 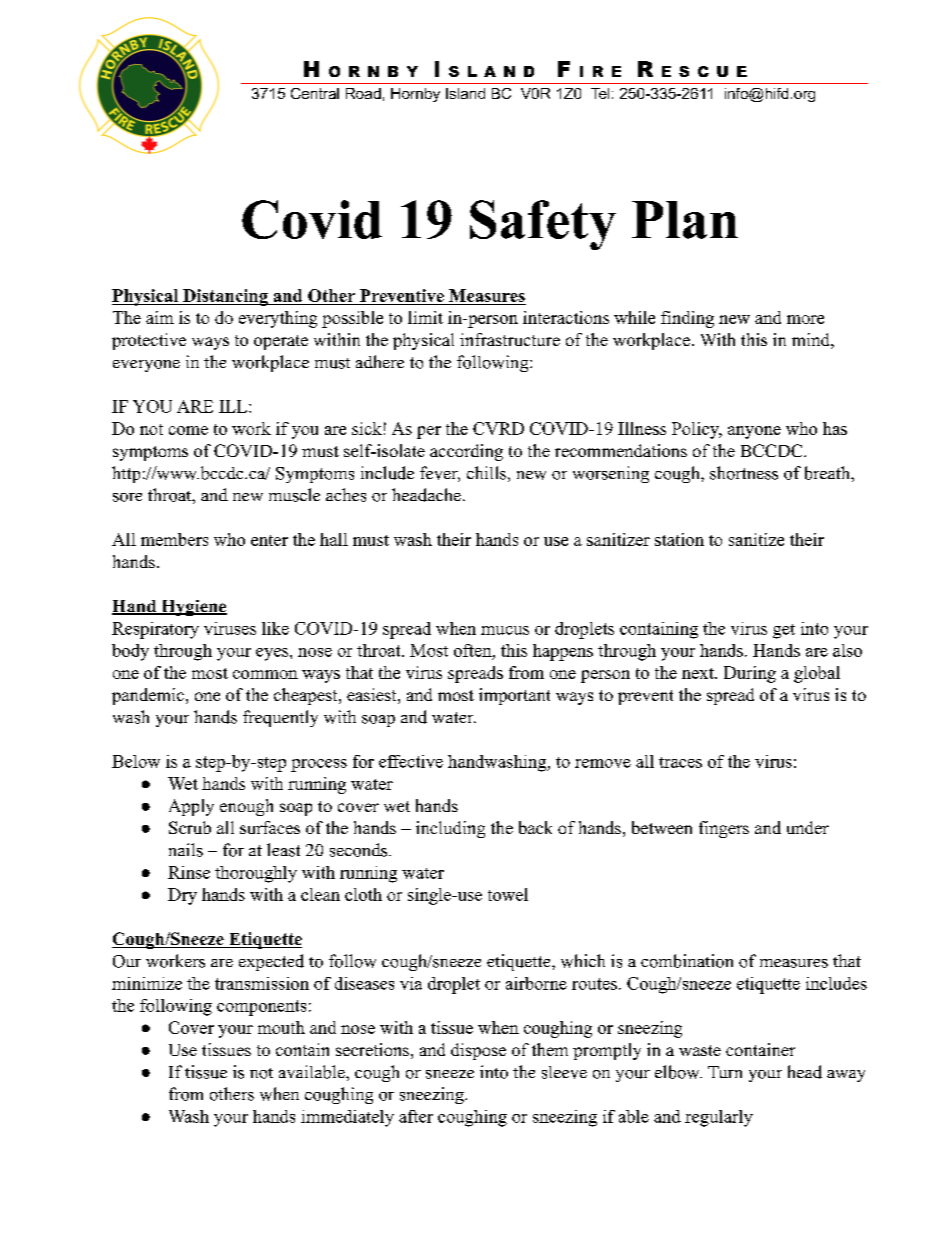 I want to click on mouth, so click(x=281, y=1027).
